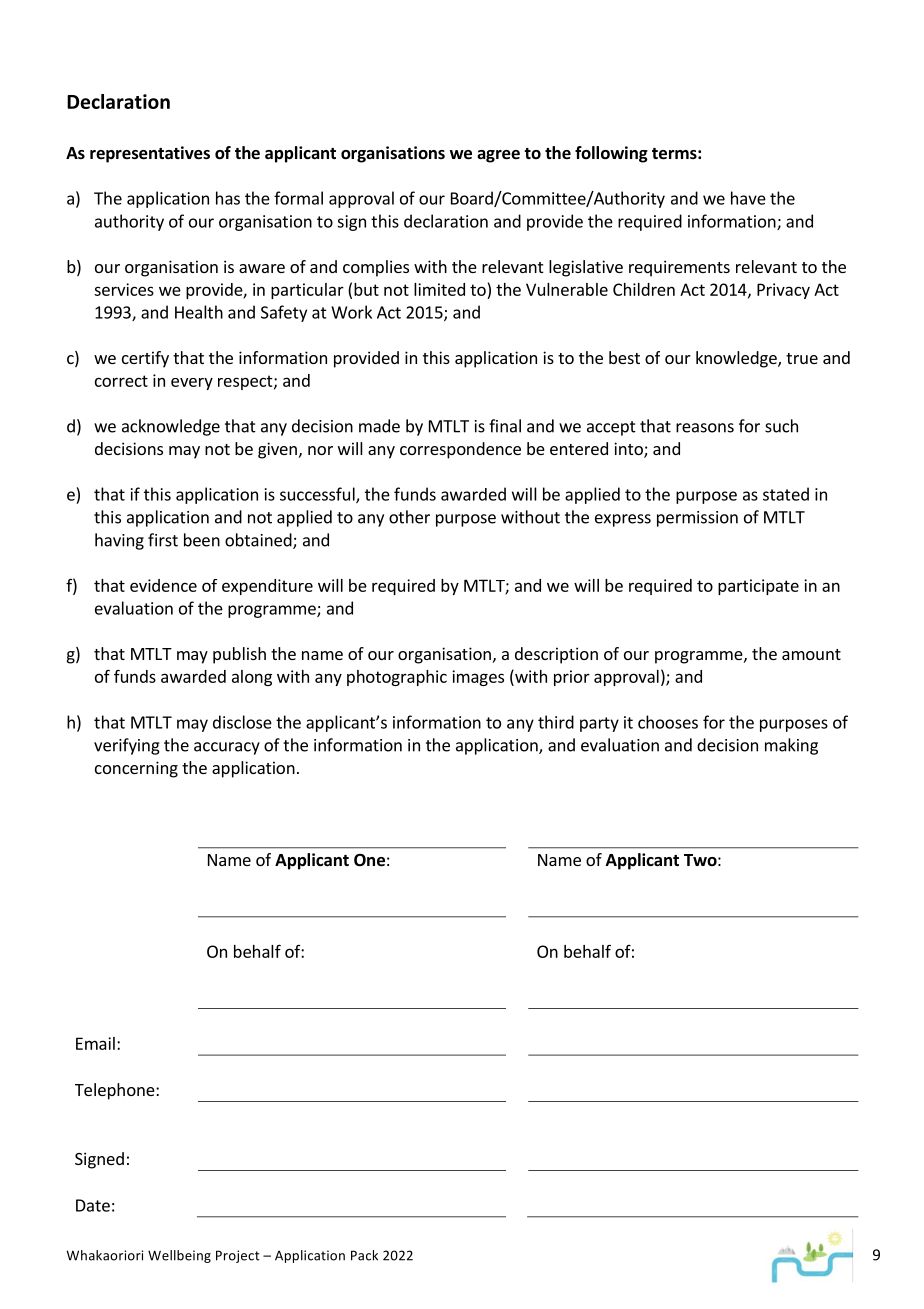 This page has height=1309, width=924. What do you see at coordinates (228, 198) in the page?
I see `has` at bounding box center [228, 198].
